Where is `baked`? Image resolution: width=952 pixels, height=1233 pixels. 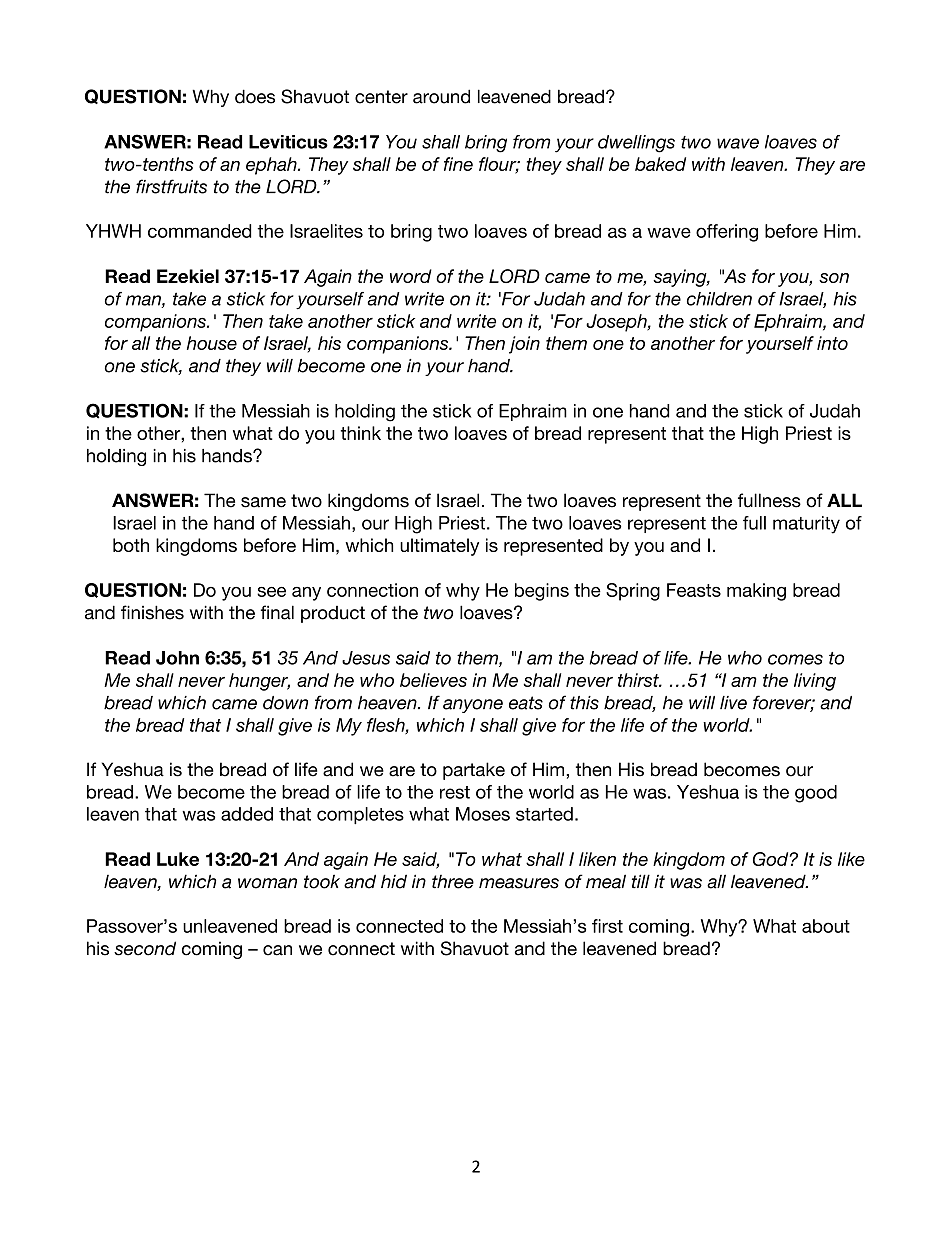 baked is located at coordinates (660, 164).
